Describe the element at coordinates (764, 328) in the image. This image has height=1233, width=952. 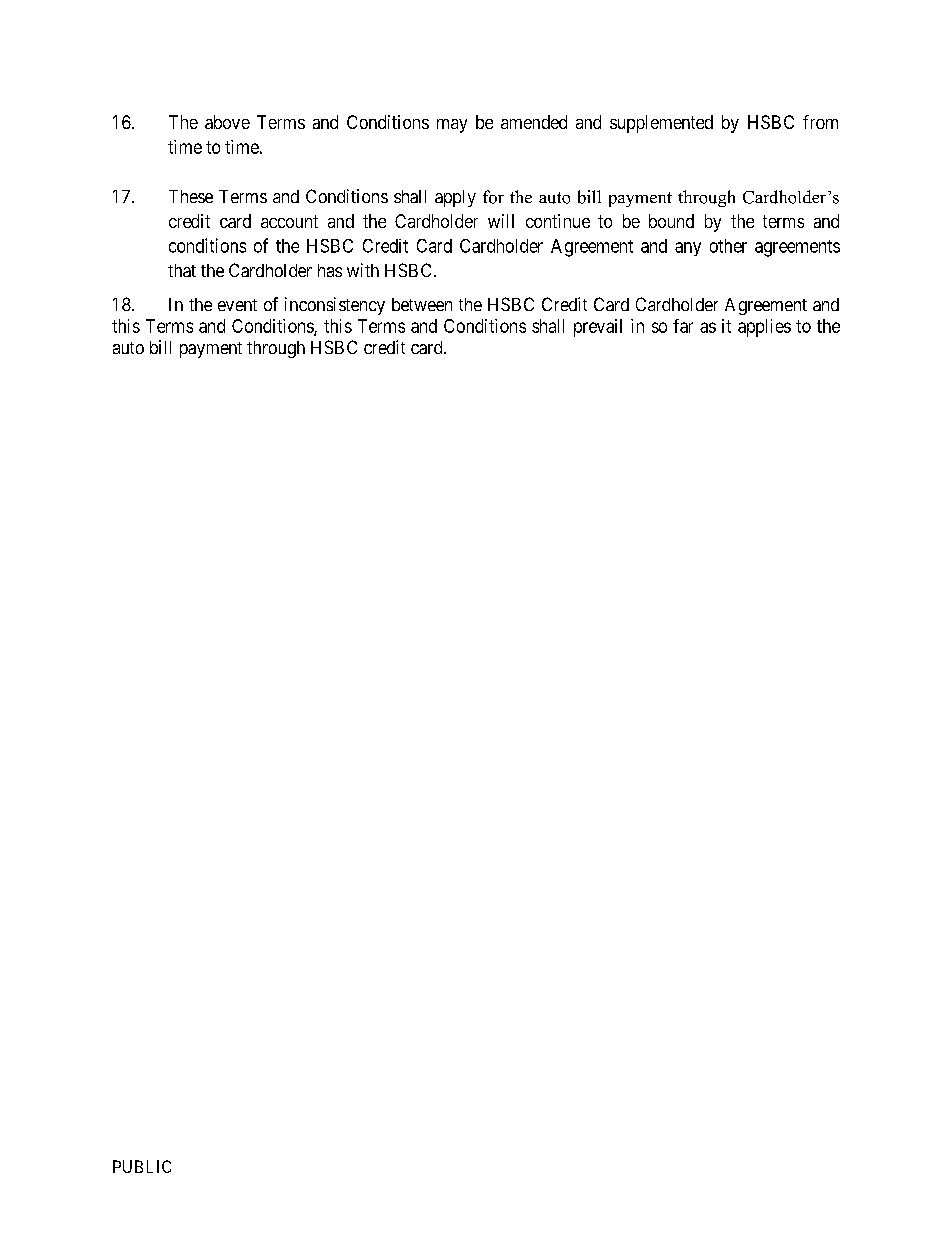
I see `applies` at that location.
